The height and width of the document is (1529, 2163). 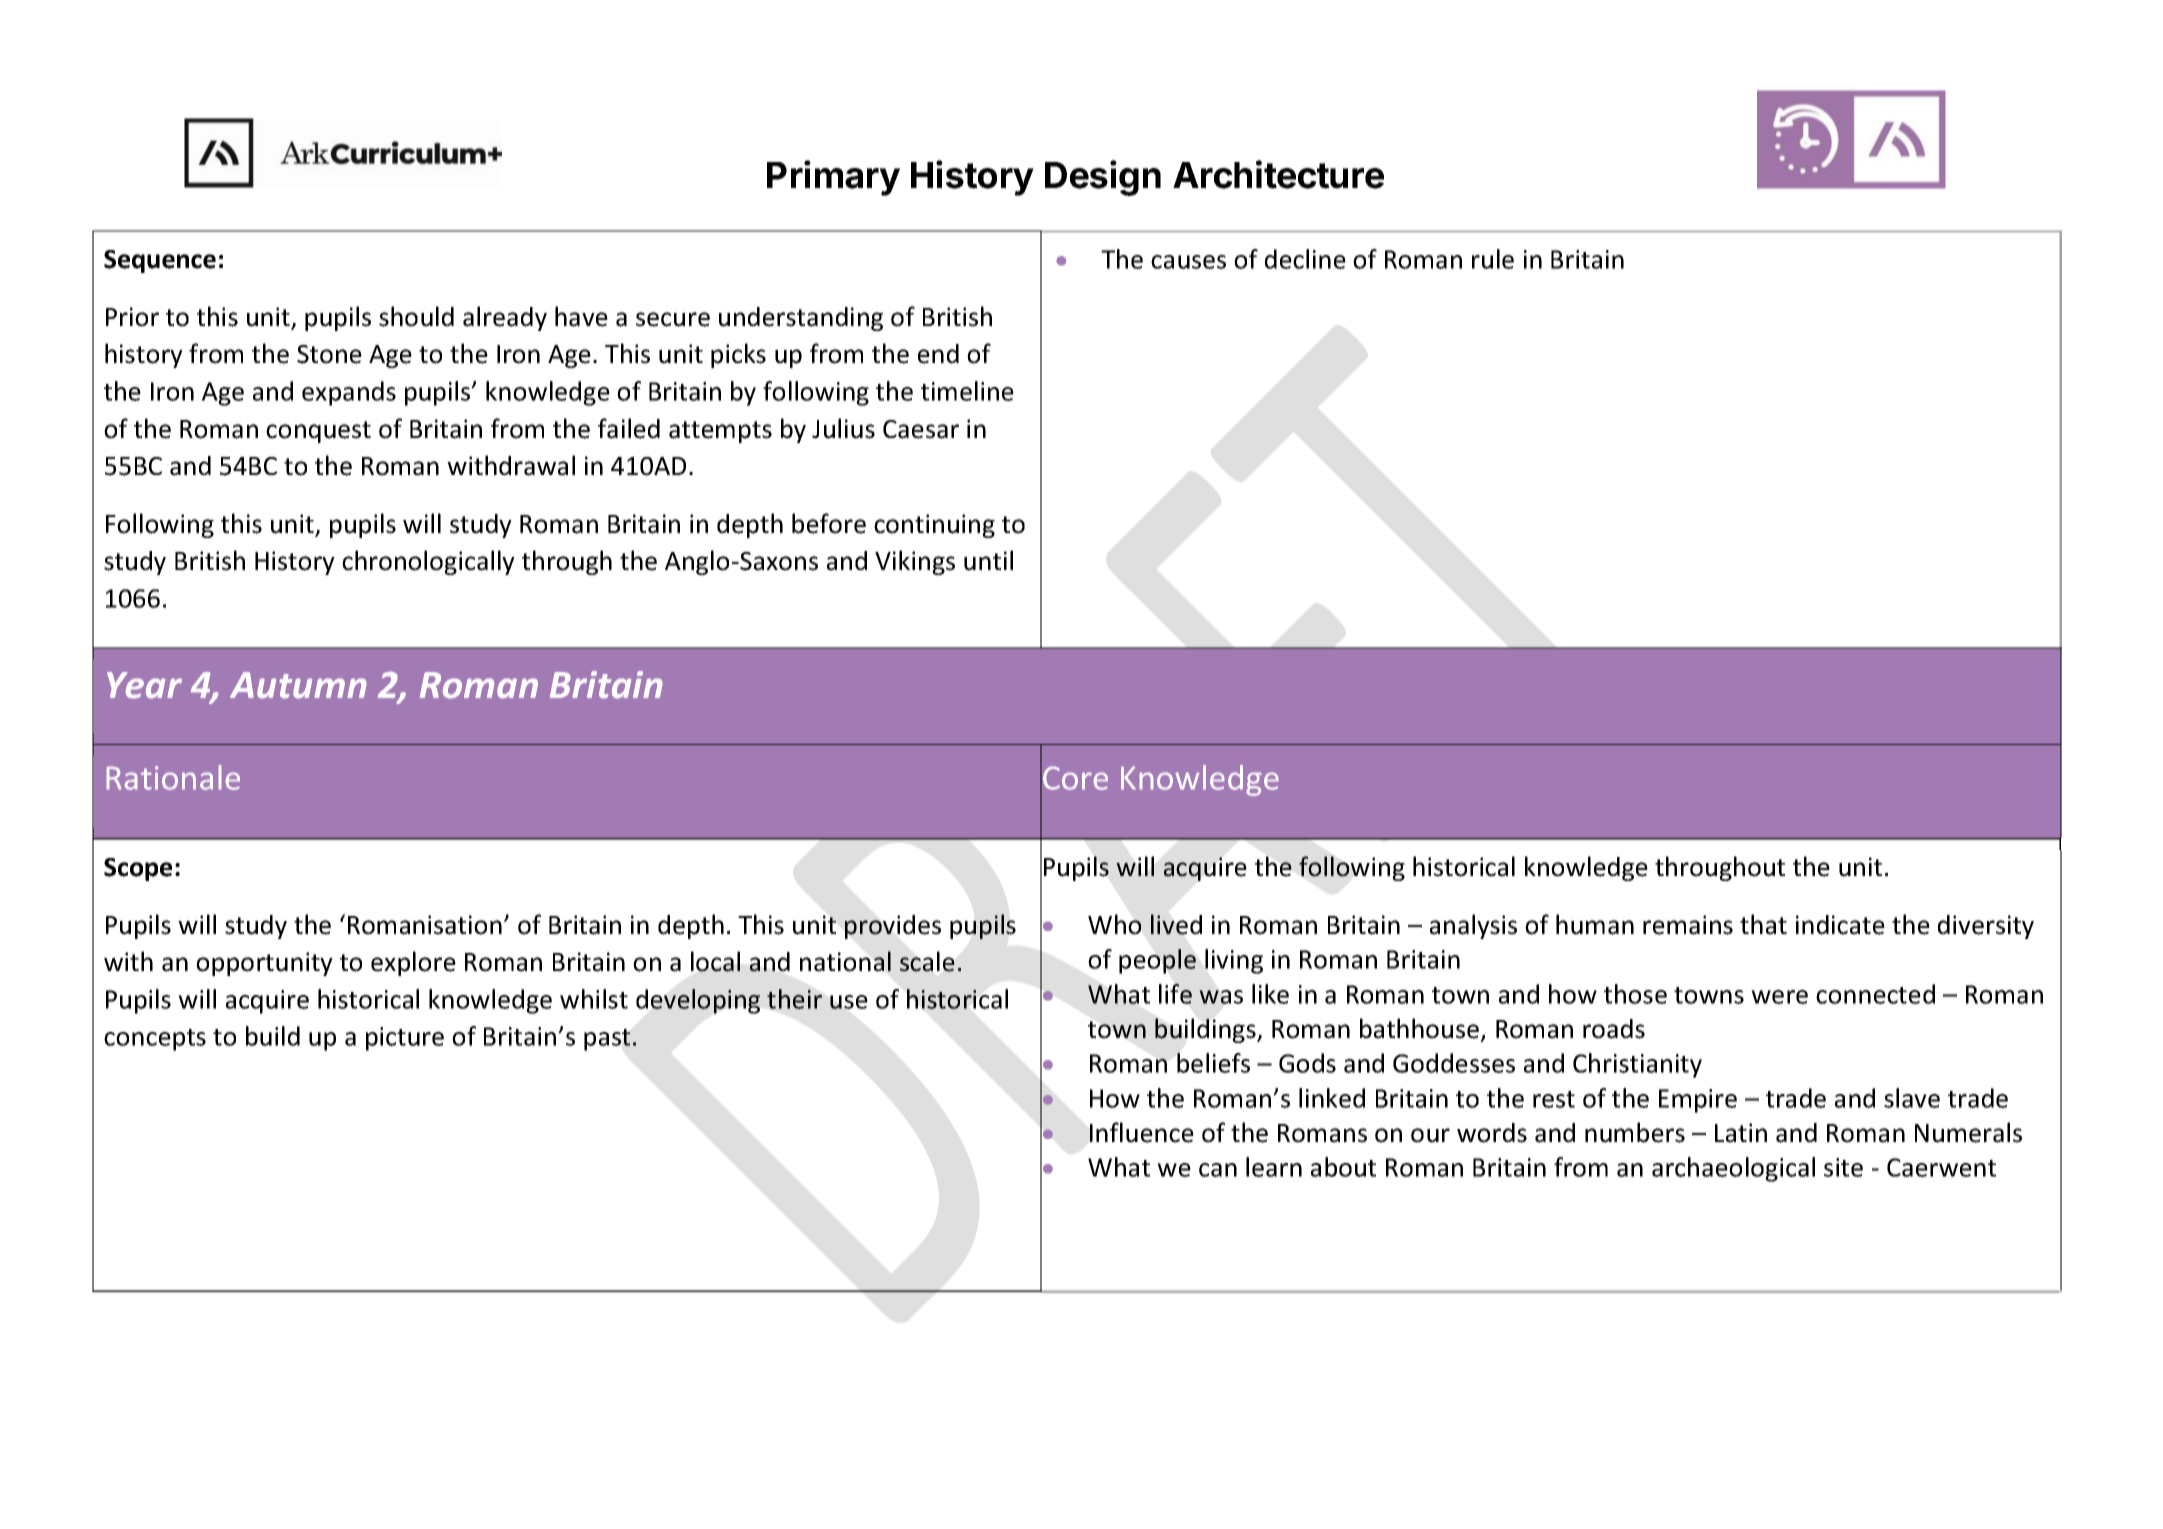 I want to click on Autumn, so click(x=298, y=685).
